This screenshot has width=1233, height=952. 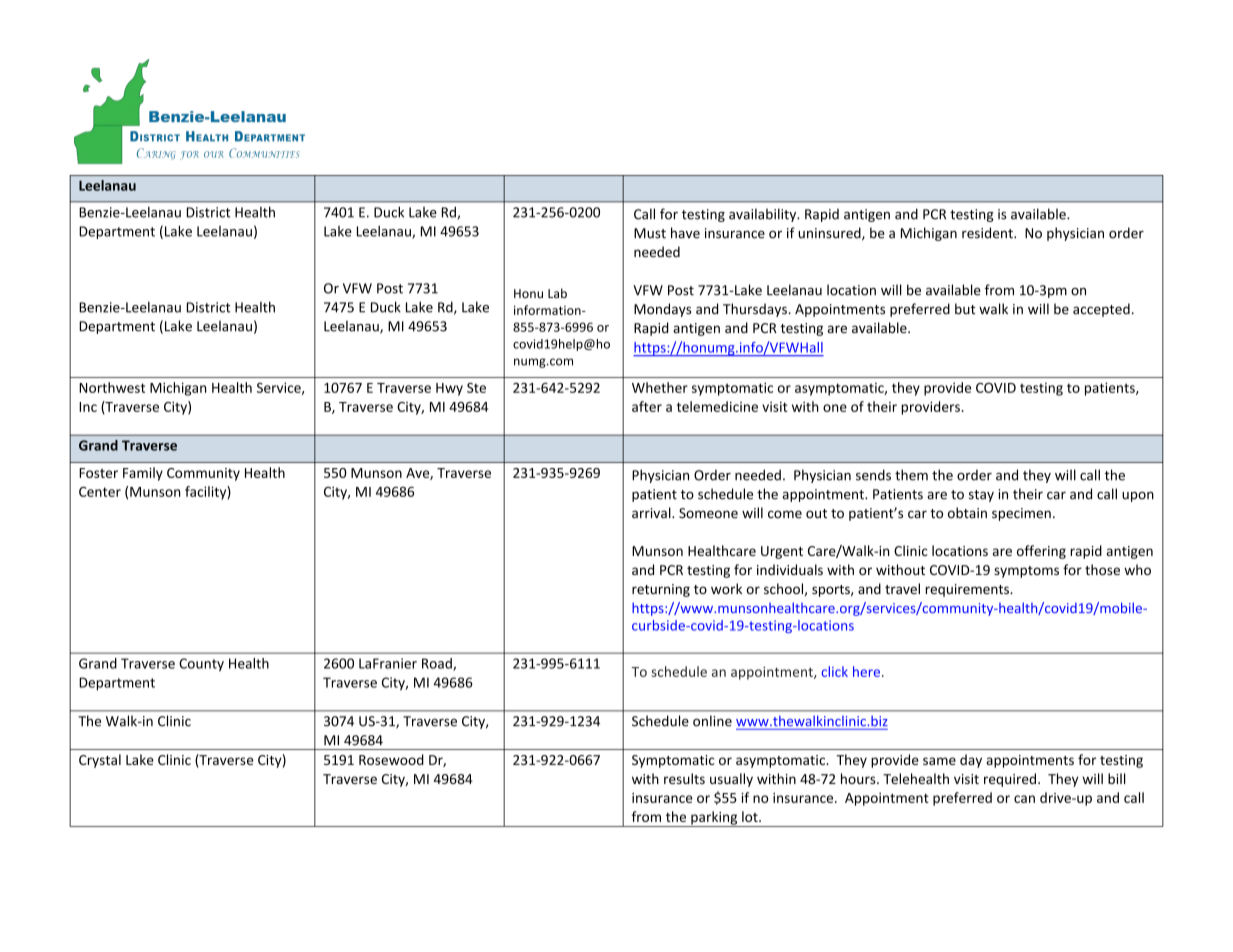 I want to click on Must, so click(x=650, y=233).
